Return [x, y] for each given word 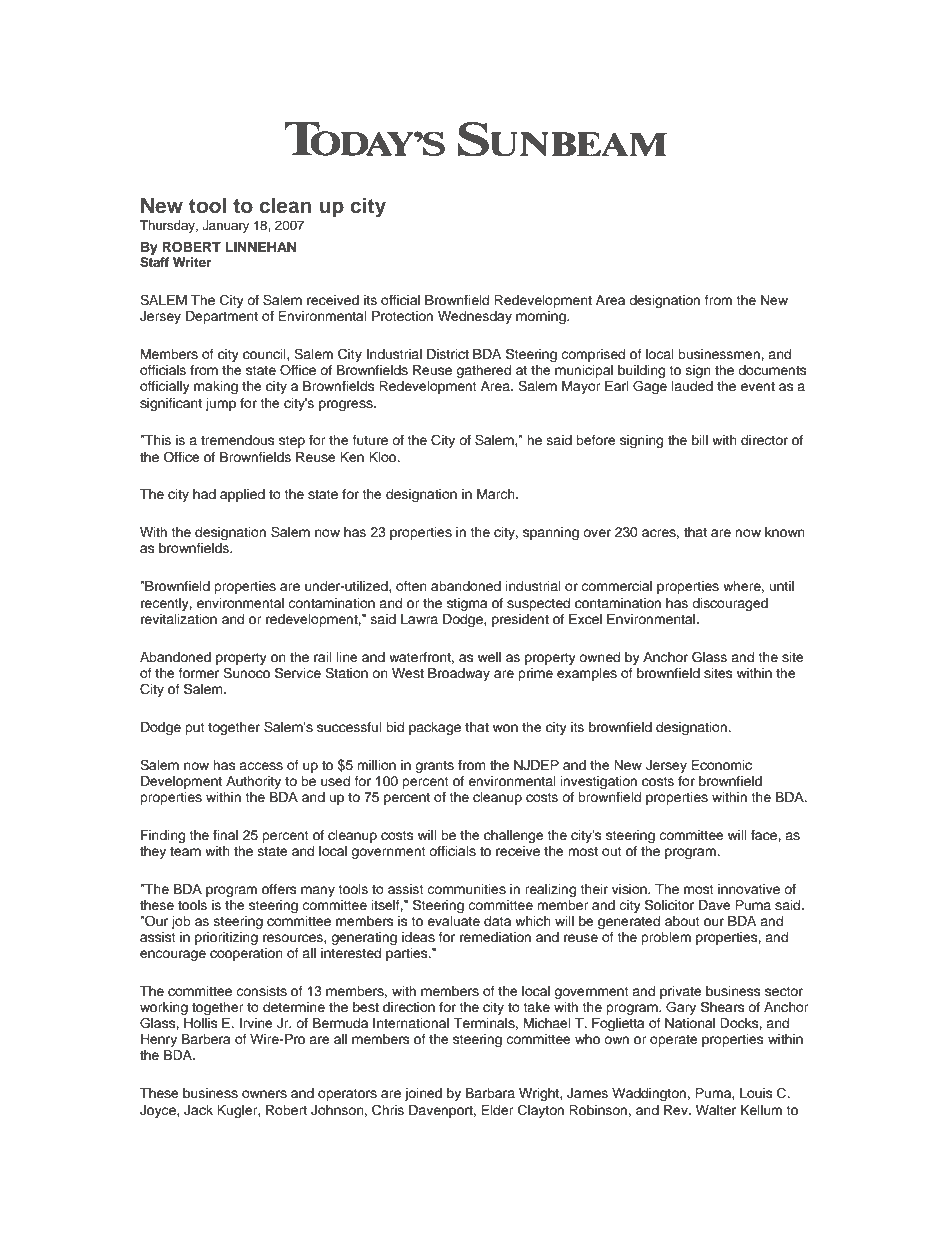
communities [466, 889]
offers [279, 889]
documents [772, 370]
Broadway [459, 674]
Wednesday [475, 317]
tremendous [238, 440]
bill [700, 440]
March [497, 494]
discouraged [730, 604]
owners [264, 1094]
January [225, 226]
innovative [749, 889]
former [199, 673]
